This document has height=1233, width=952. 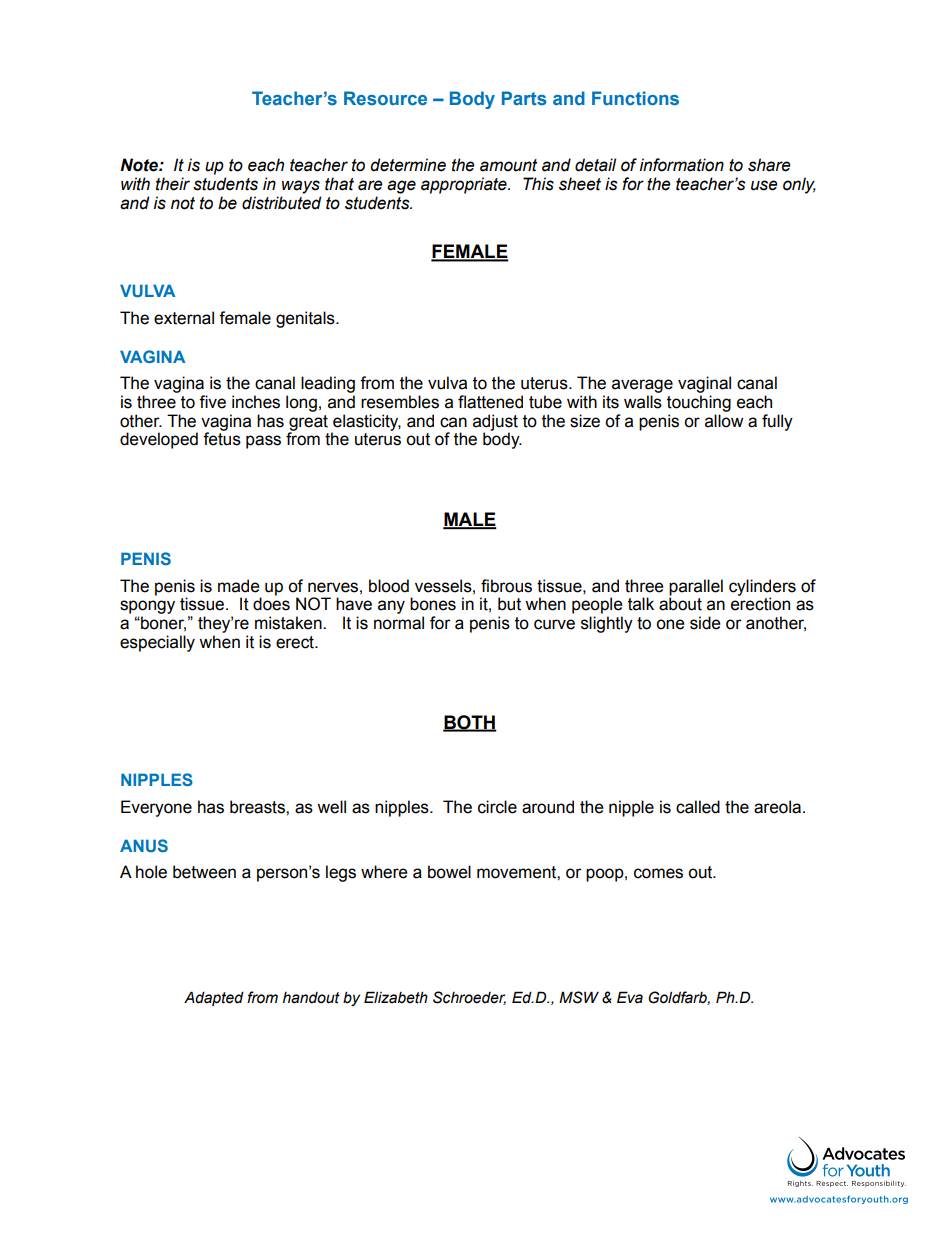 I want to click on flattened, so click(x=490, y=402).
